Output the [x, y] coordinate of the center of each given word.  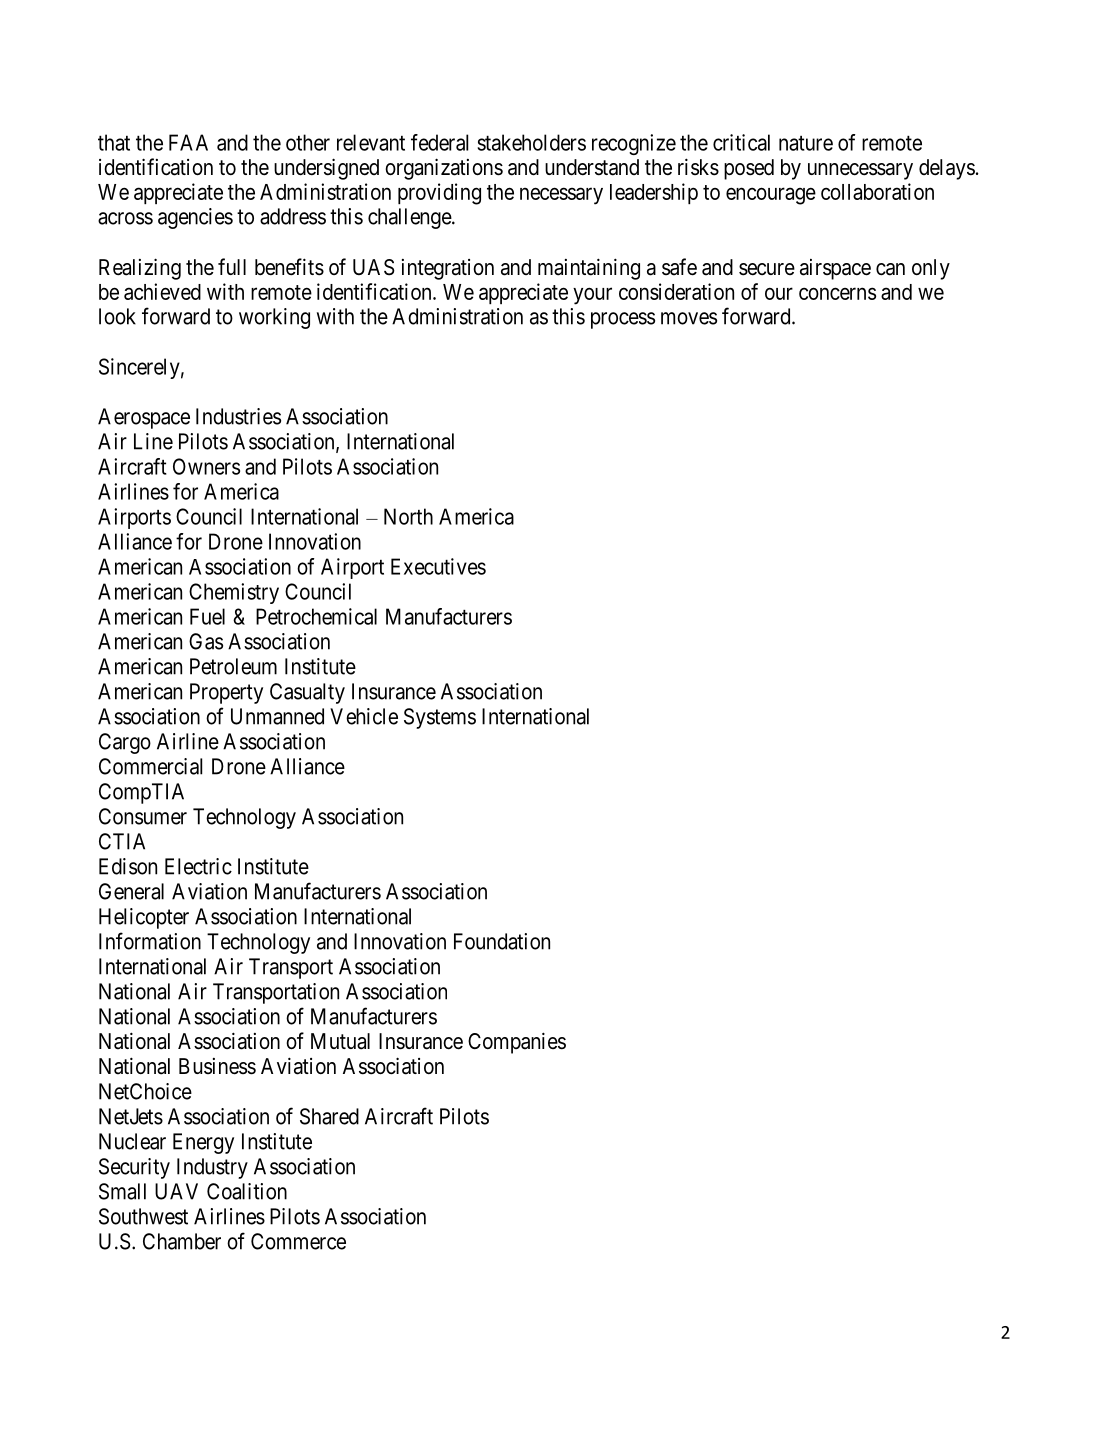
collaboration [877, 191]
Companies [517, 1043]
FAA [188, 142]
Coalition [247, 1191]
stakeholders [532, 142]
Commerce [298, 1241]
